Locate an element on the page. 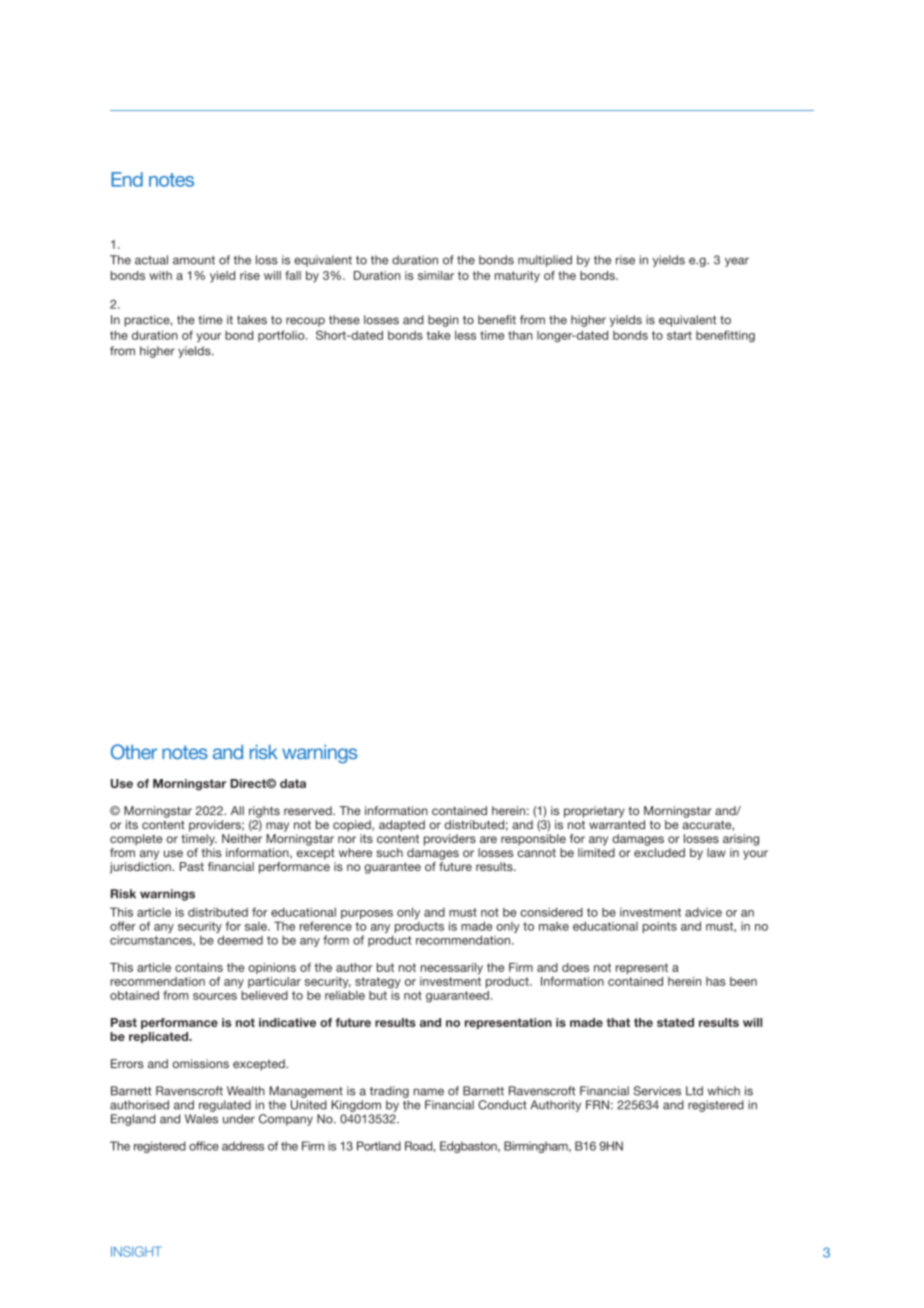  Services is located at coordinates (657, 1091).
